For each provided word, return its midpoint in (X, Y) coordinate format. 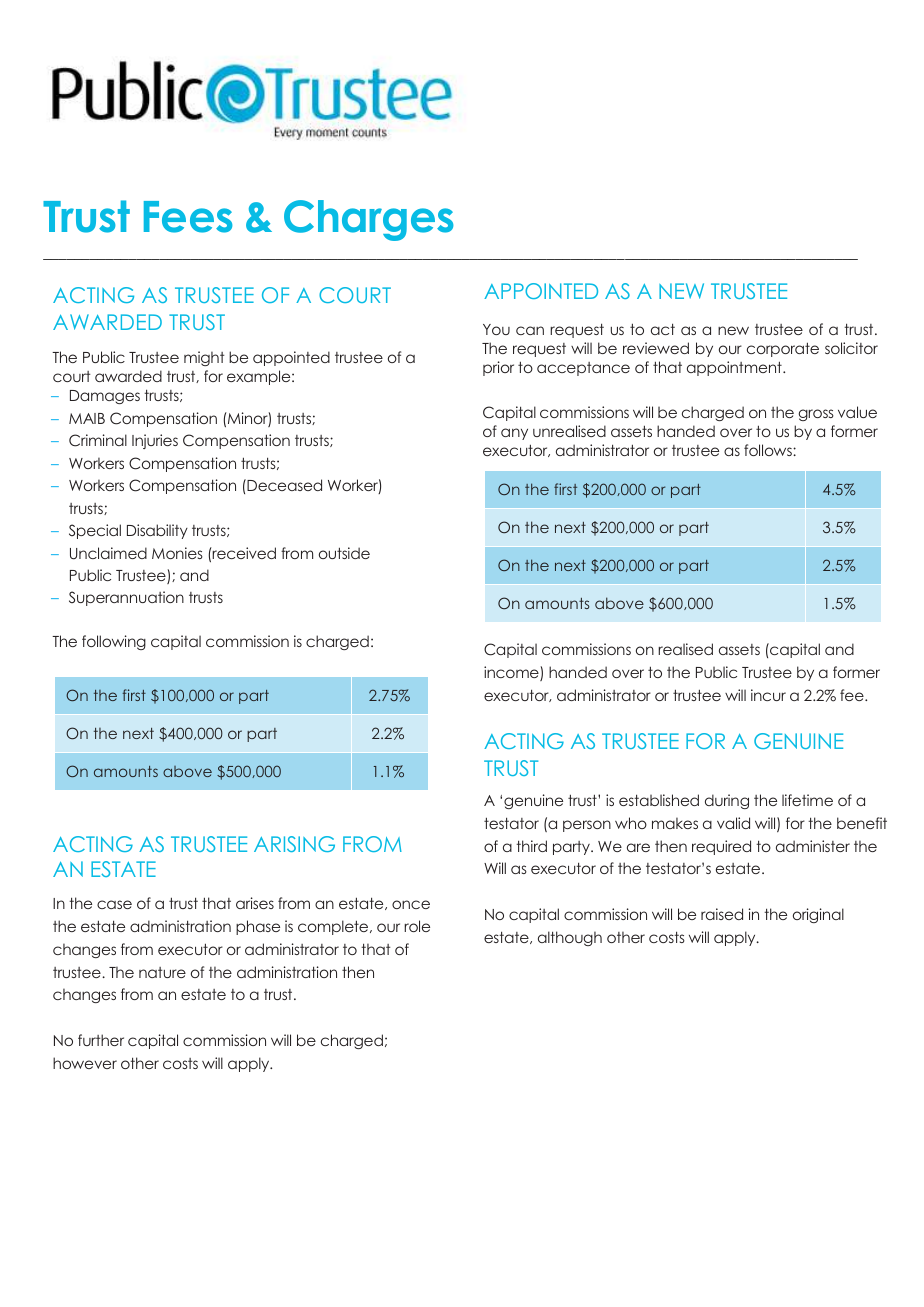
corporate (783, 349)
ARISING (294, 844)
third (531, 846)
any (514, 434)
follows (769, 450)
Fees (188, 217)
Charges (369, 220)
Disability (157, 531)
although (570, 938)
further (101, 1040)
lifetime (807, 800)
